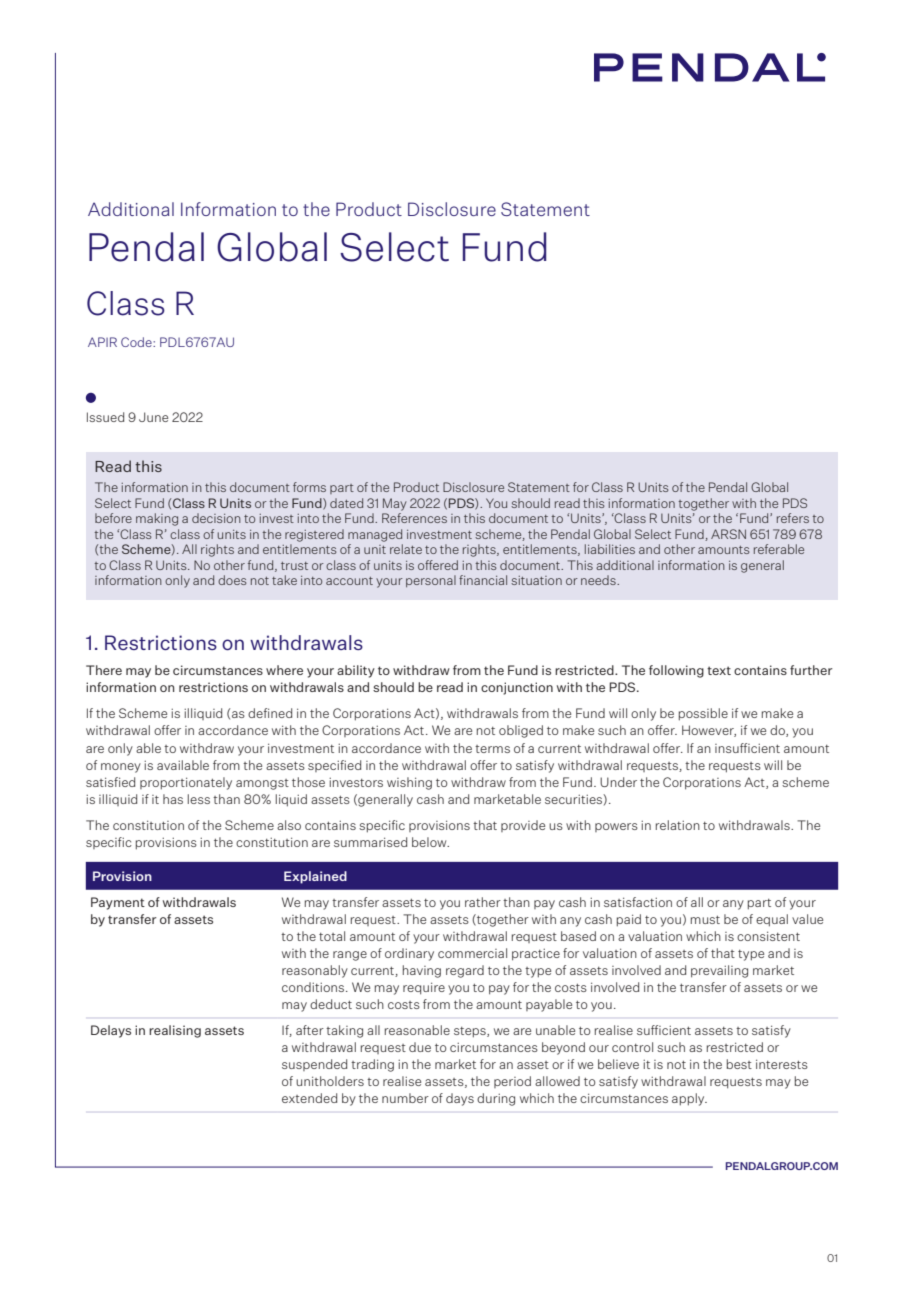  I want to click on Code, so click(137, 342).
